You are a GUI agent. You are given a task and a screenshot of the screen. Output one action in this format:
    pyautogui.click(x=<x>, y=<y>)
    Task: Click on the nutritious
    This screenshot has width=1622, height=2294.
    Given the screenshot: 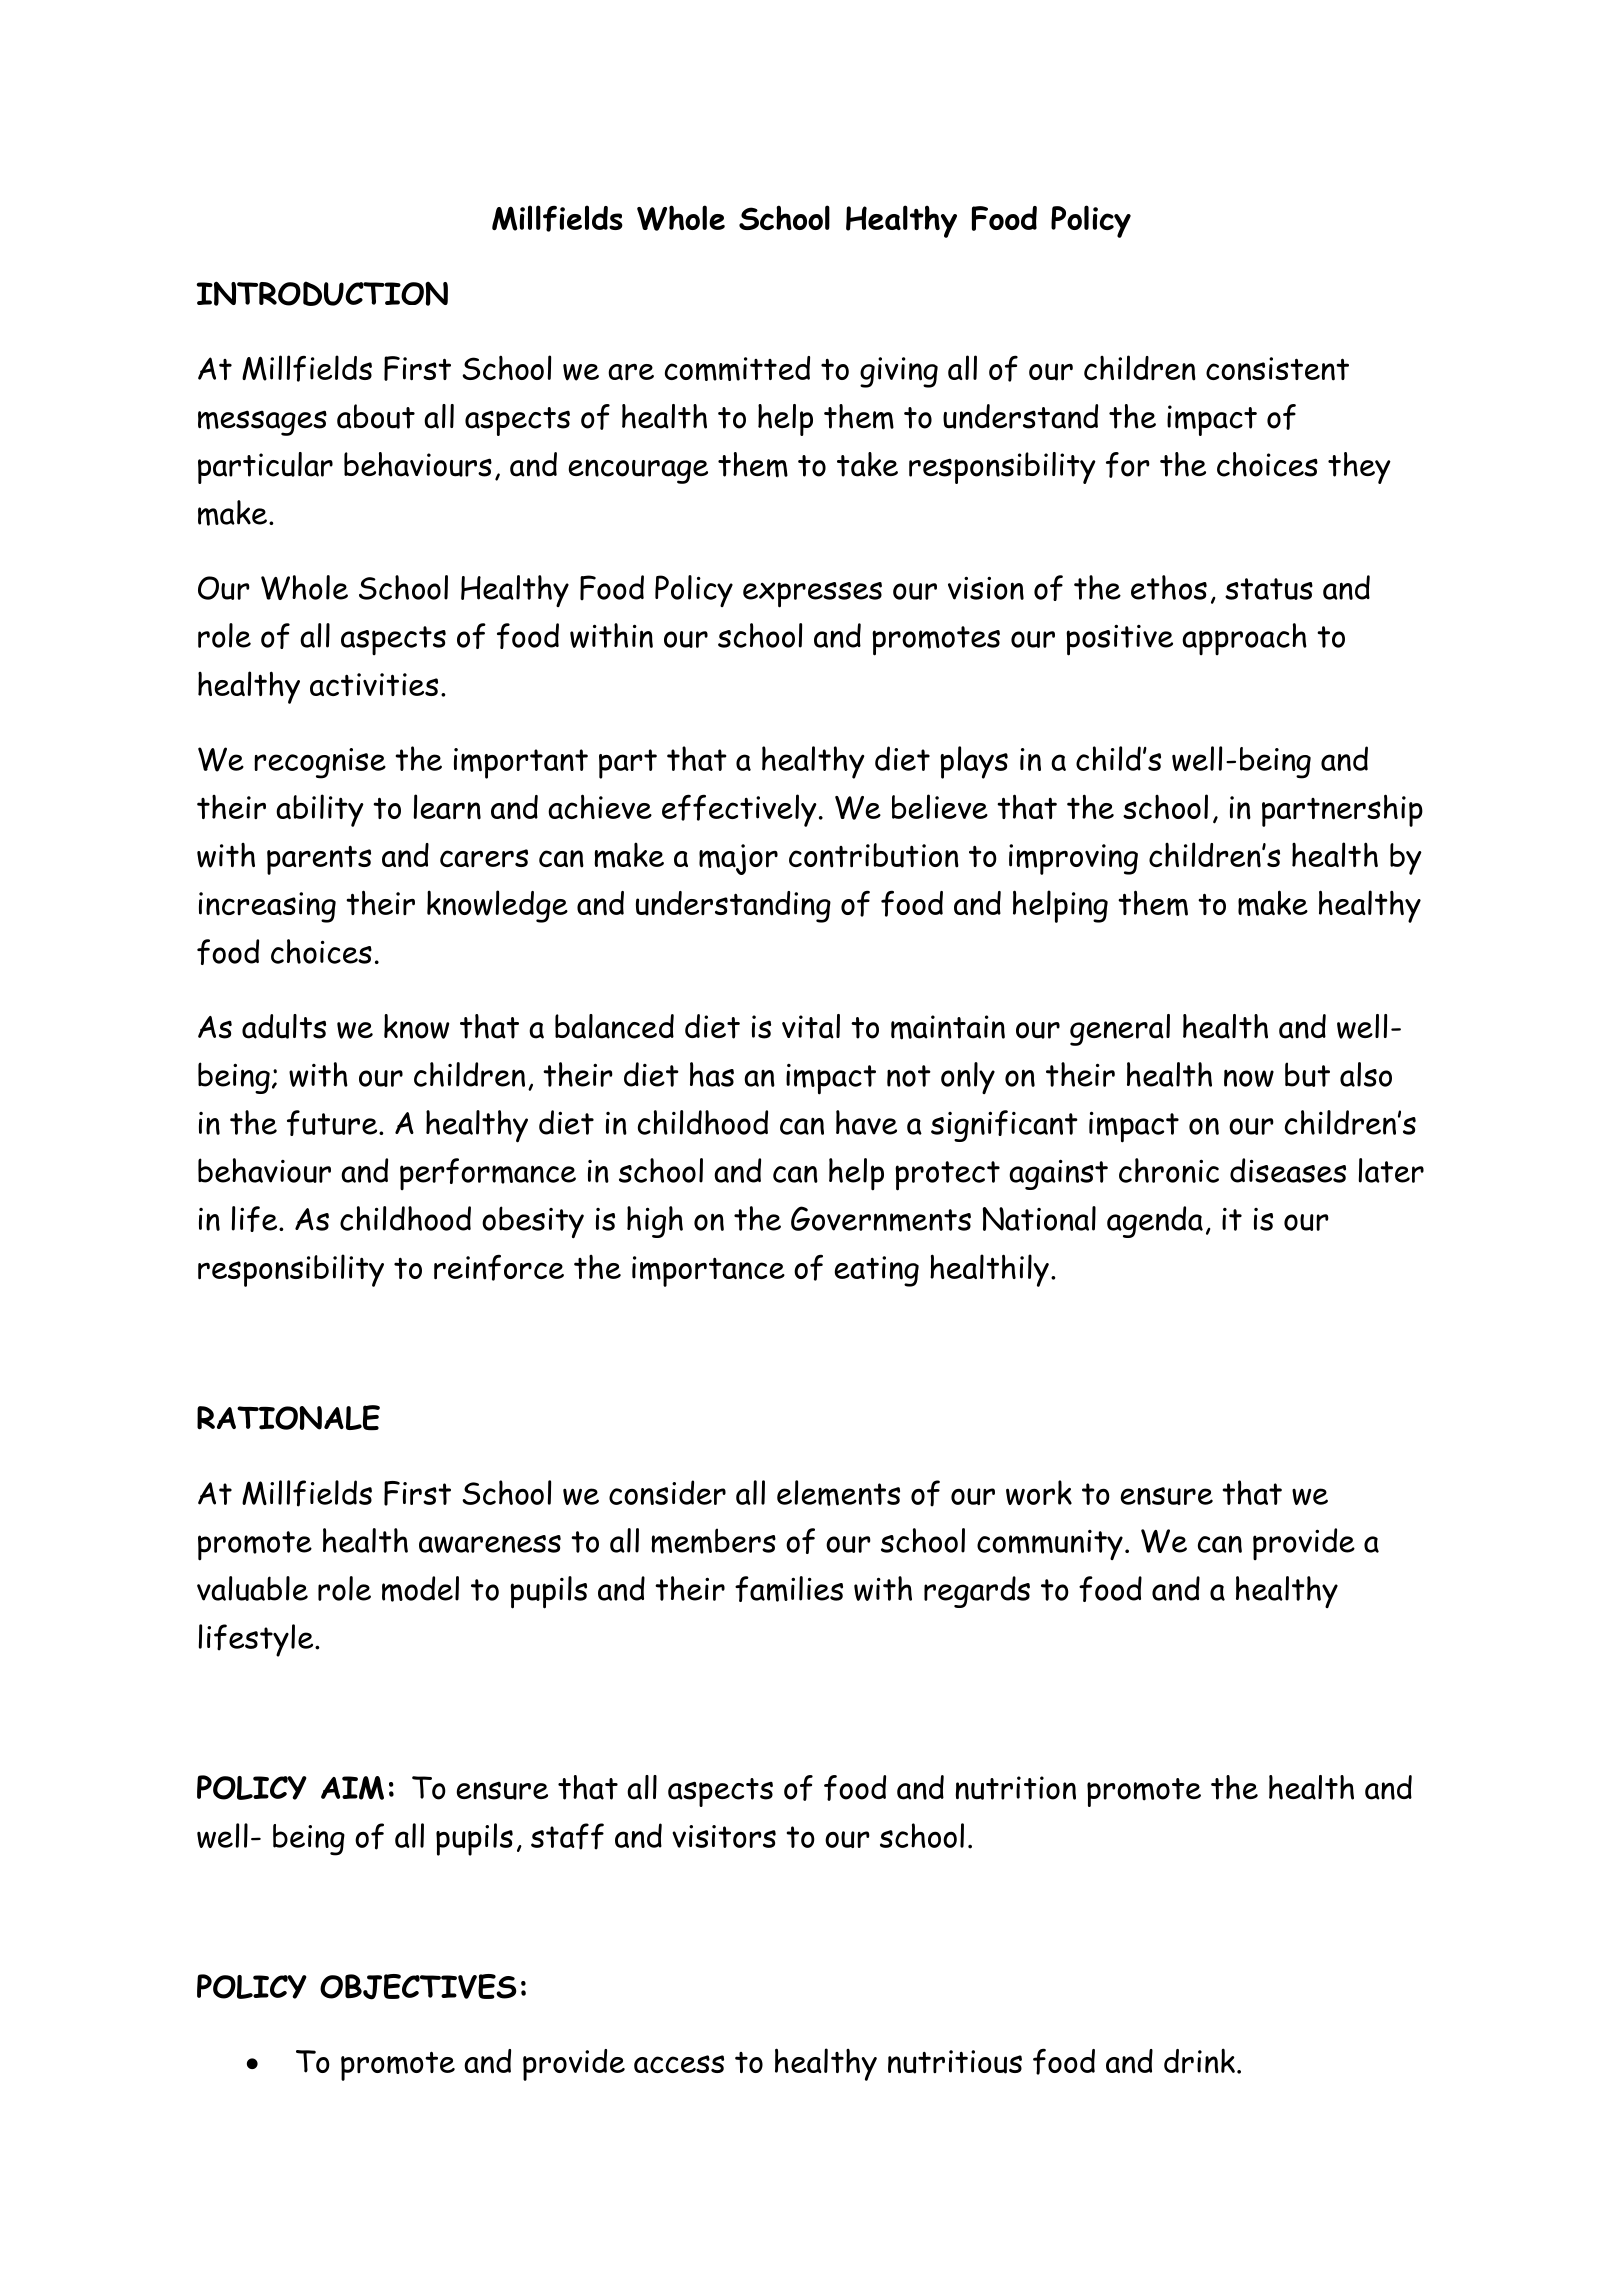 What is the action you would take?
    pyautogui.click(x=955, y=2062)
